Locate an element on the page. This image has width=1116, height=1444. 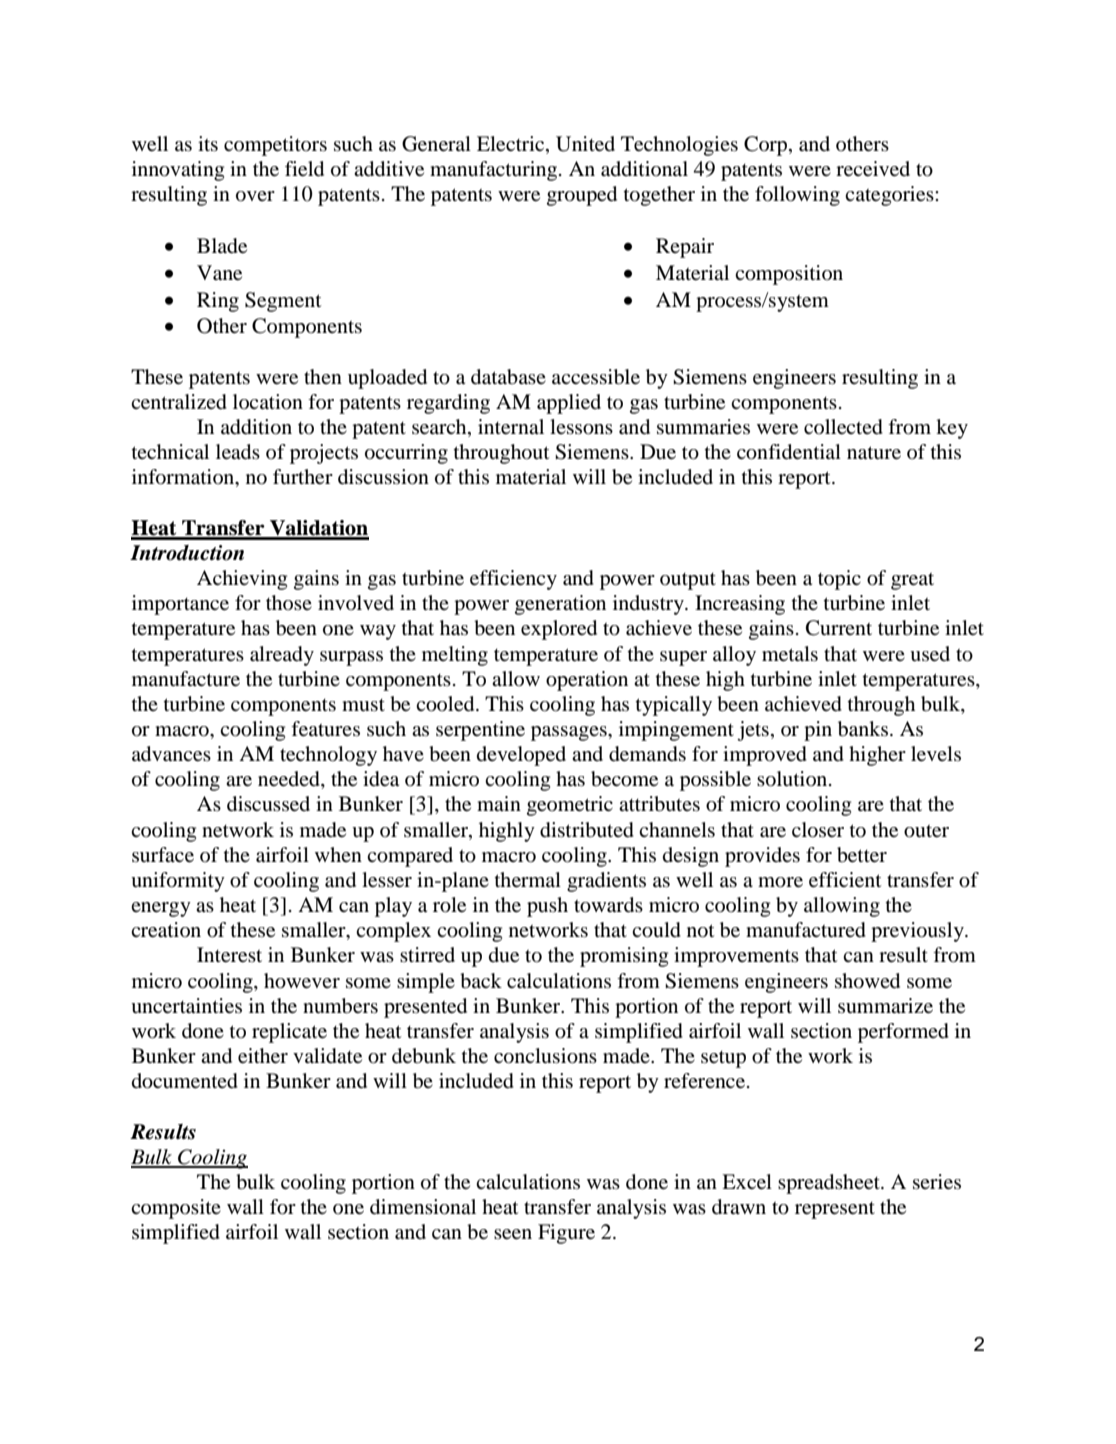
showed is located at coordinates (867, 981).
